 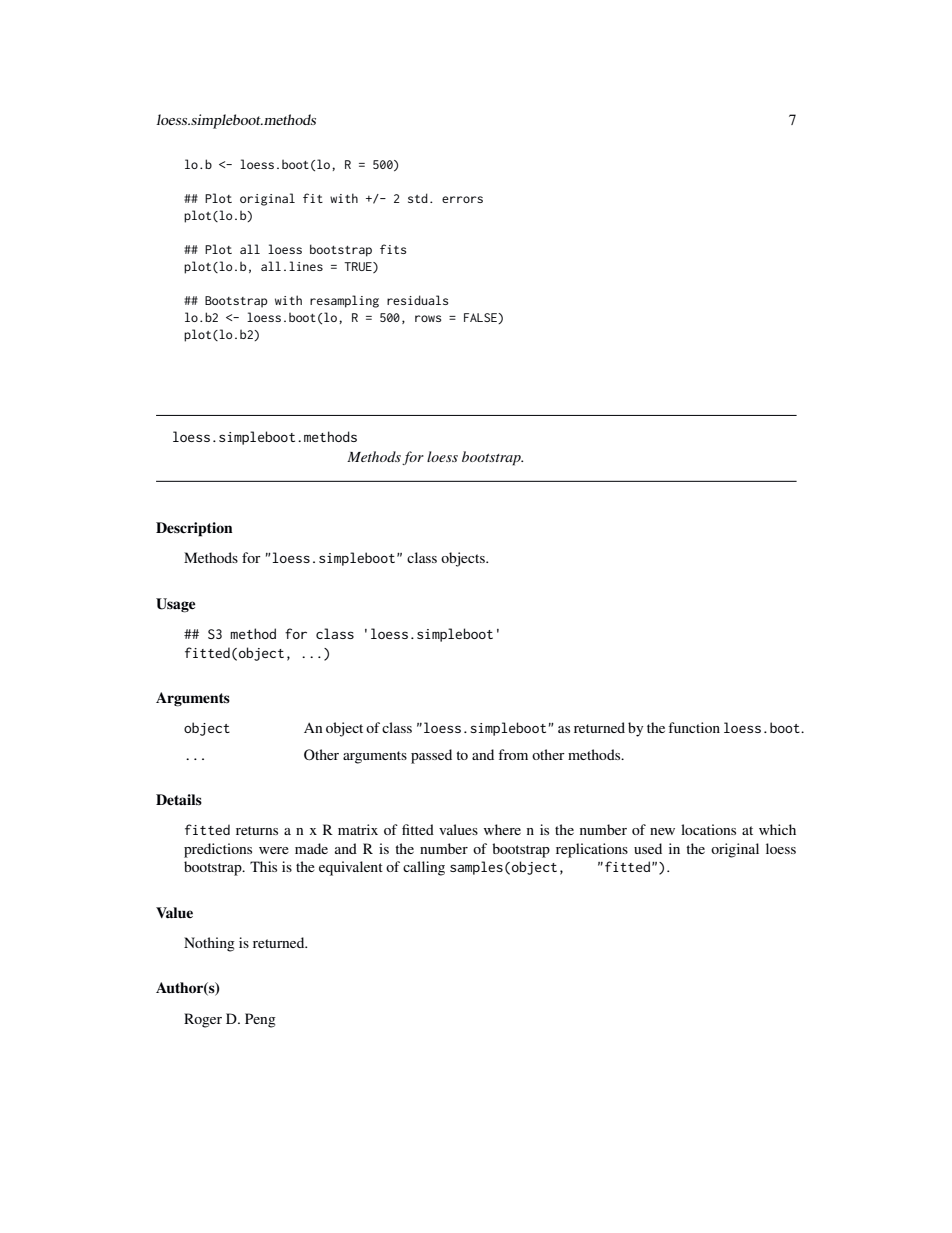 I want to click on TRUE, so click(x=359, y=267).
